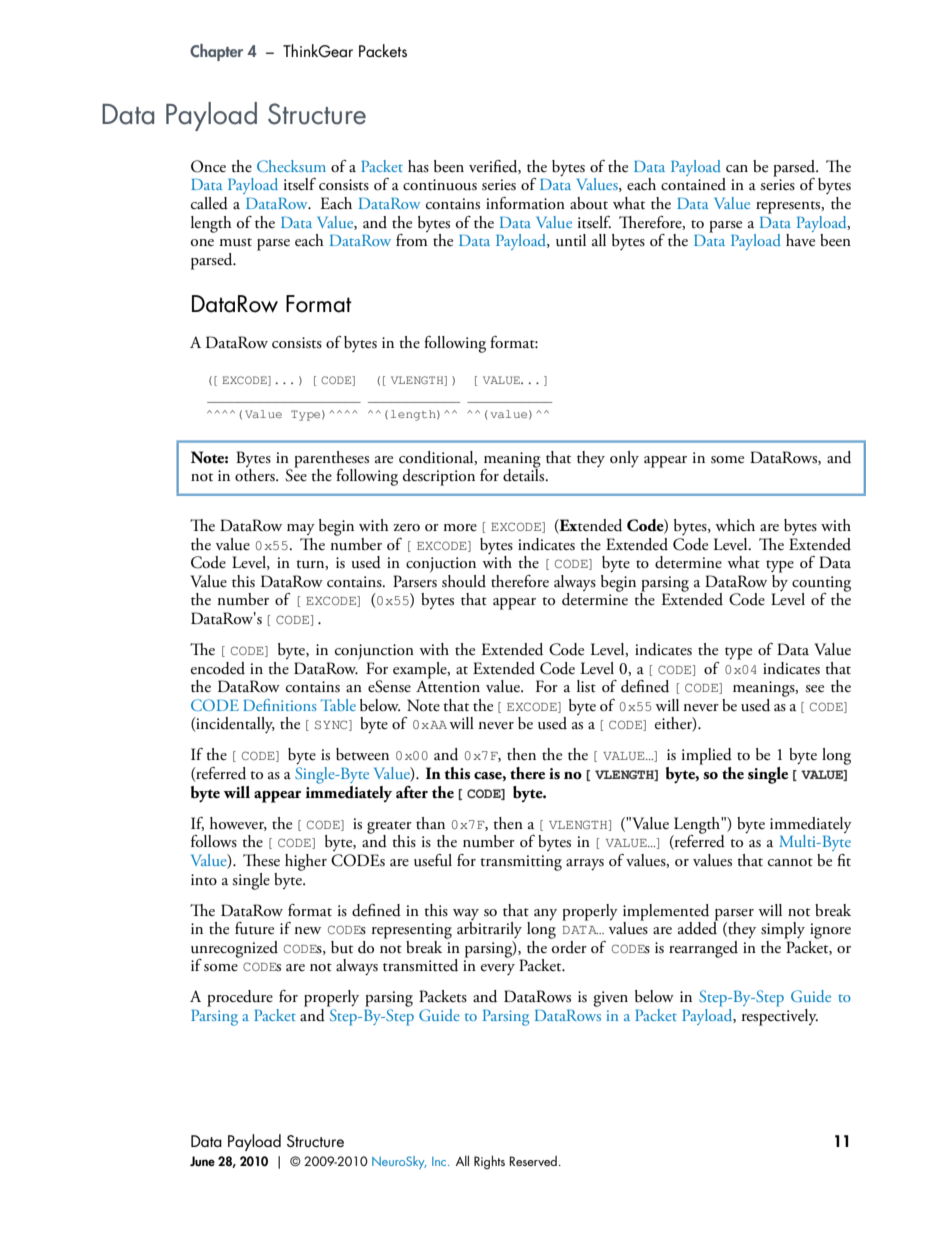 This image has height=1233, width=952. I want to click on implied, so click(707, 756).
